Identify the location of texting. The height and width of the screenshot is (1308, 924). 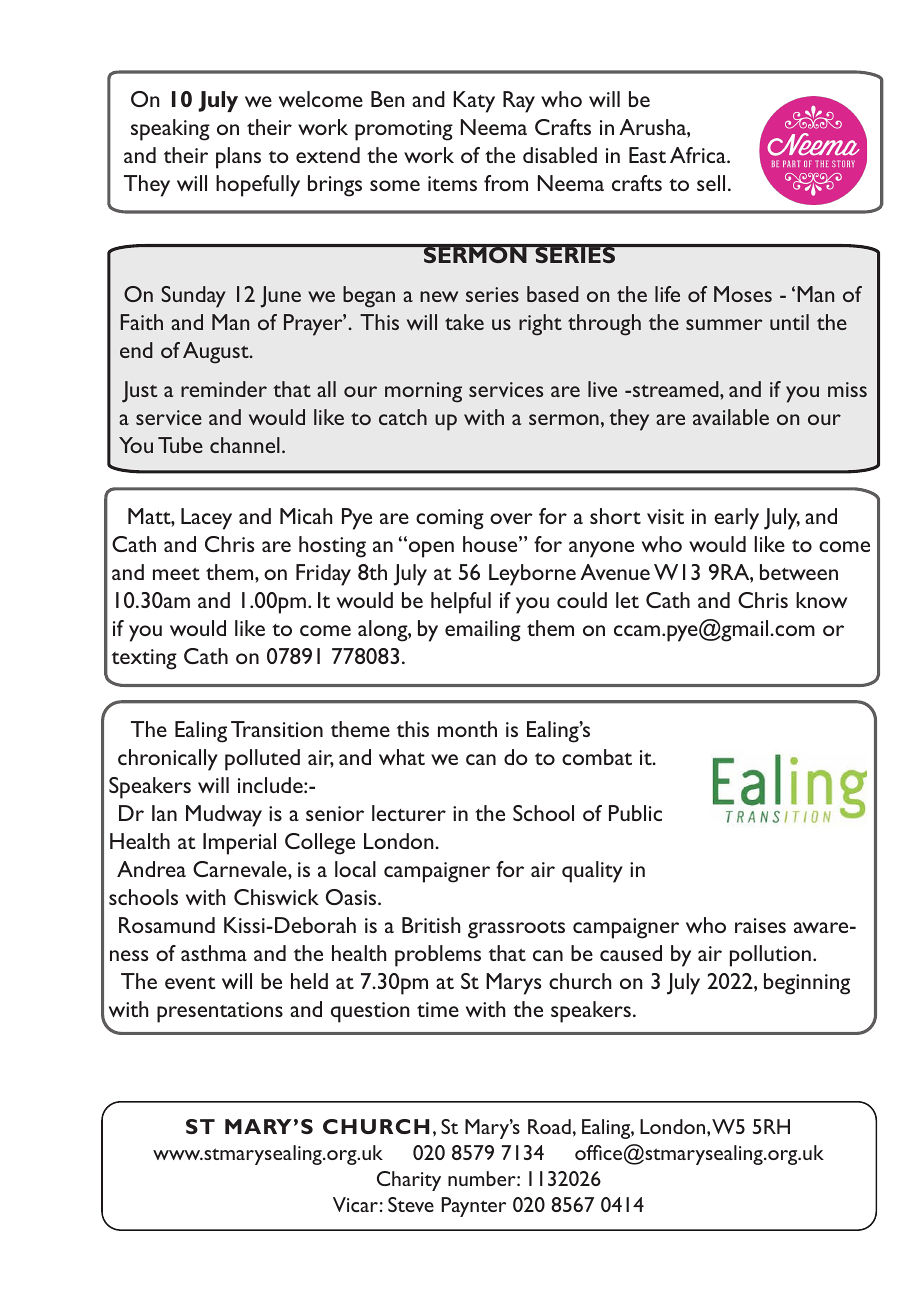
(144, 659).
